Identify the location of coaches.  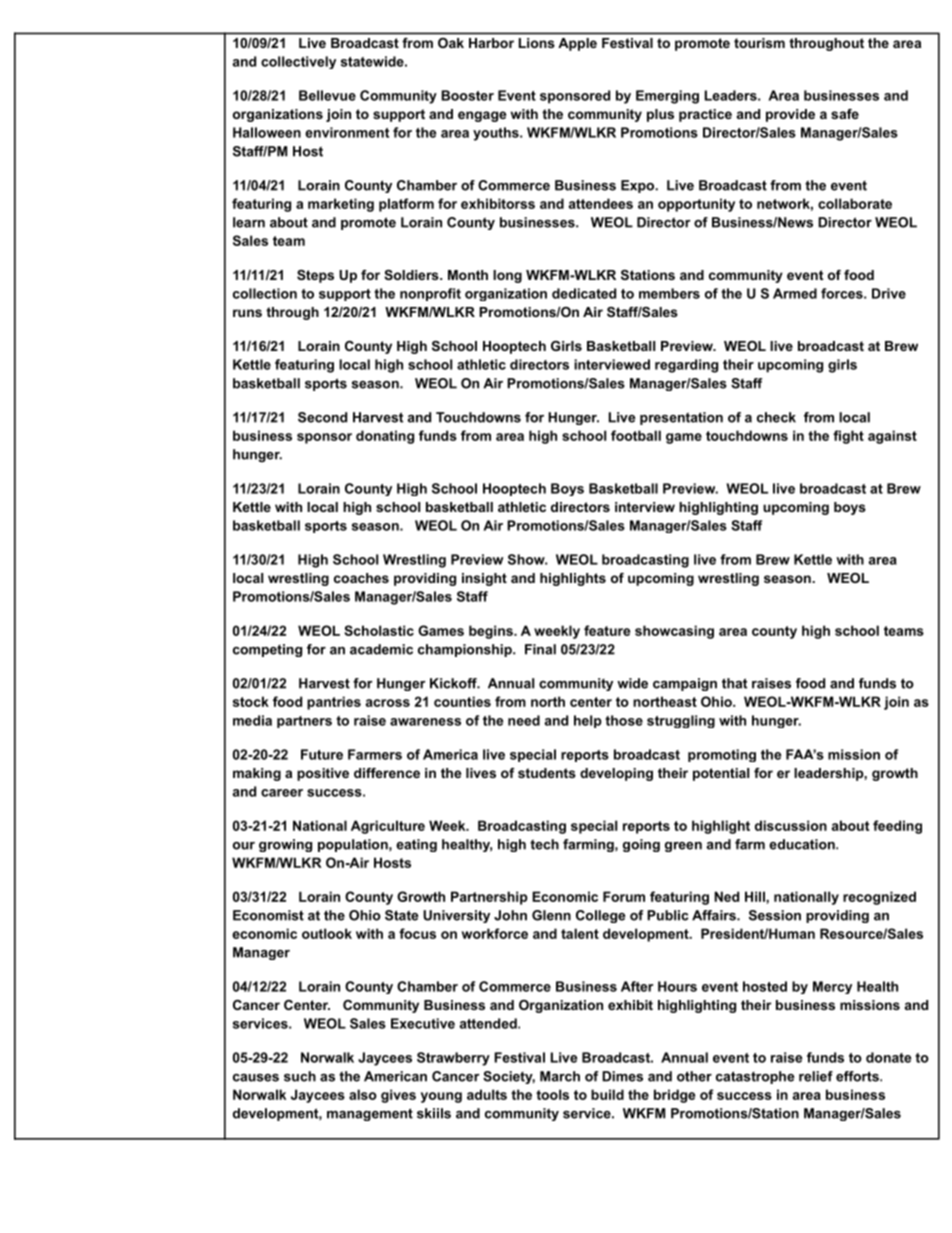
(361, 578).
